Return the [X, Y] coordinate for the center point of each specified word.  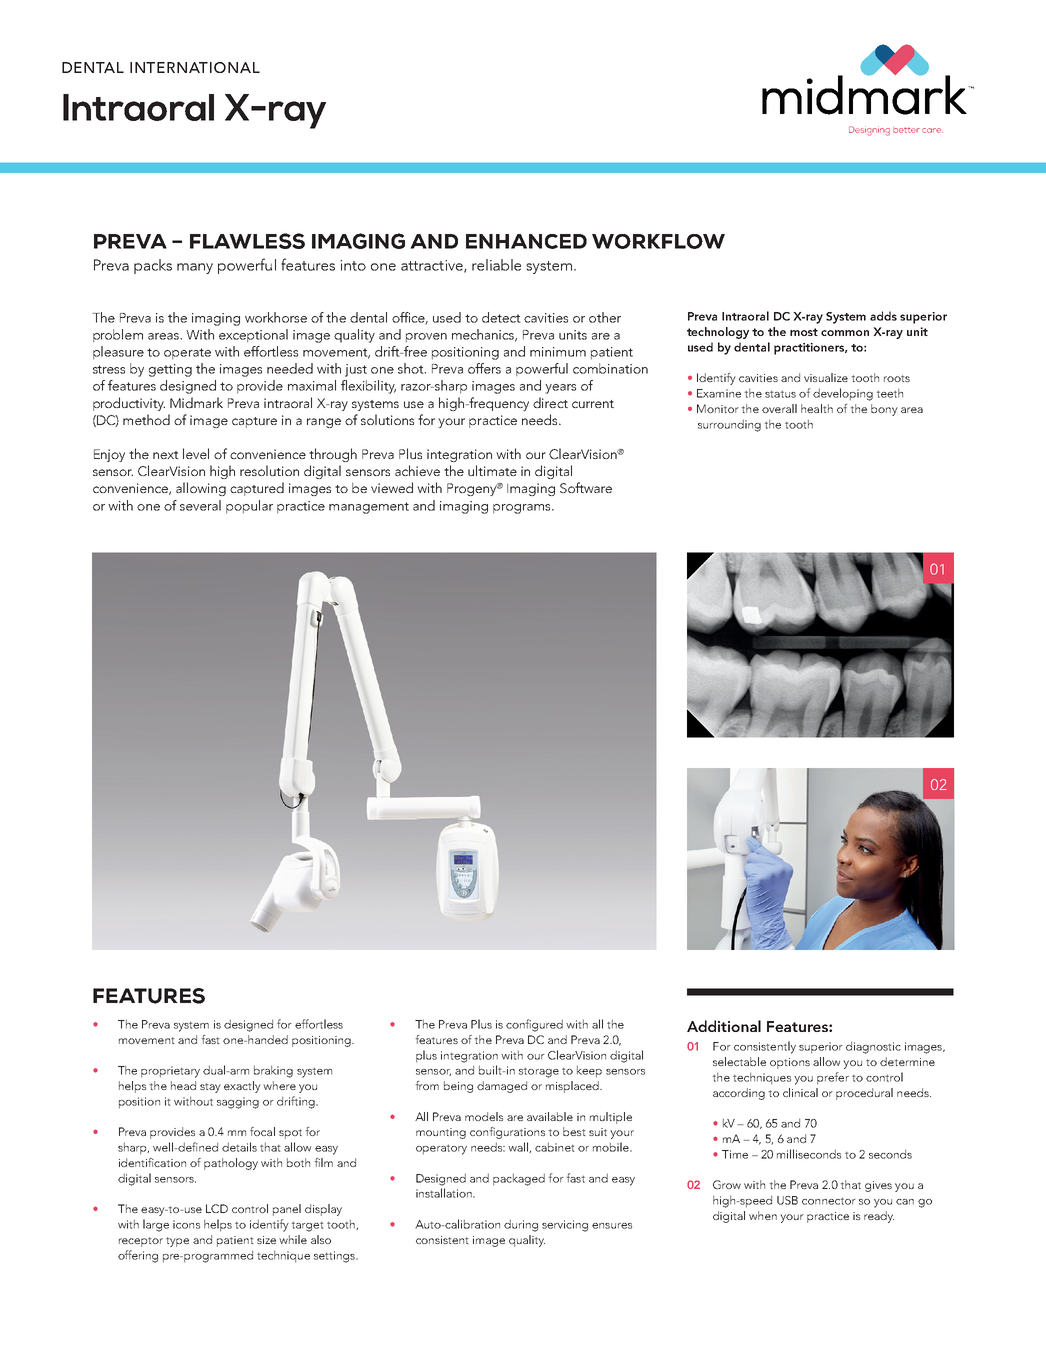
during [521, 1225]
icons [186, 1224]
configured [534, 1025]
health [817, 408]
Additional [724, 1026]
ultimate [492, 470]
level [196, 453]
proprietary [170, 1072]
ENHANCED [526, 241]
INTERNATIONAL [195, 67]
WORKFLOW [658, 241]
